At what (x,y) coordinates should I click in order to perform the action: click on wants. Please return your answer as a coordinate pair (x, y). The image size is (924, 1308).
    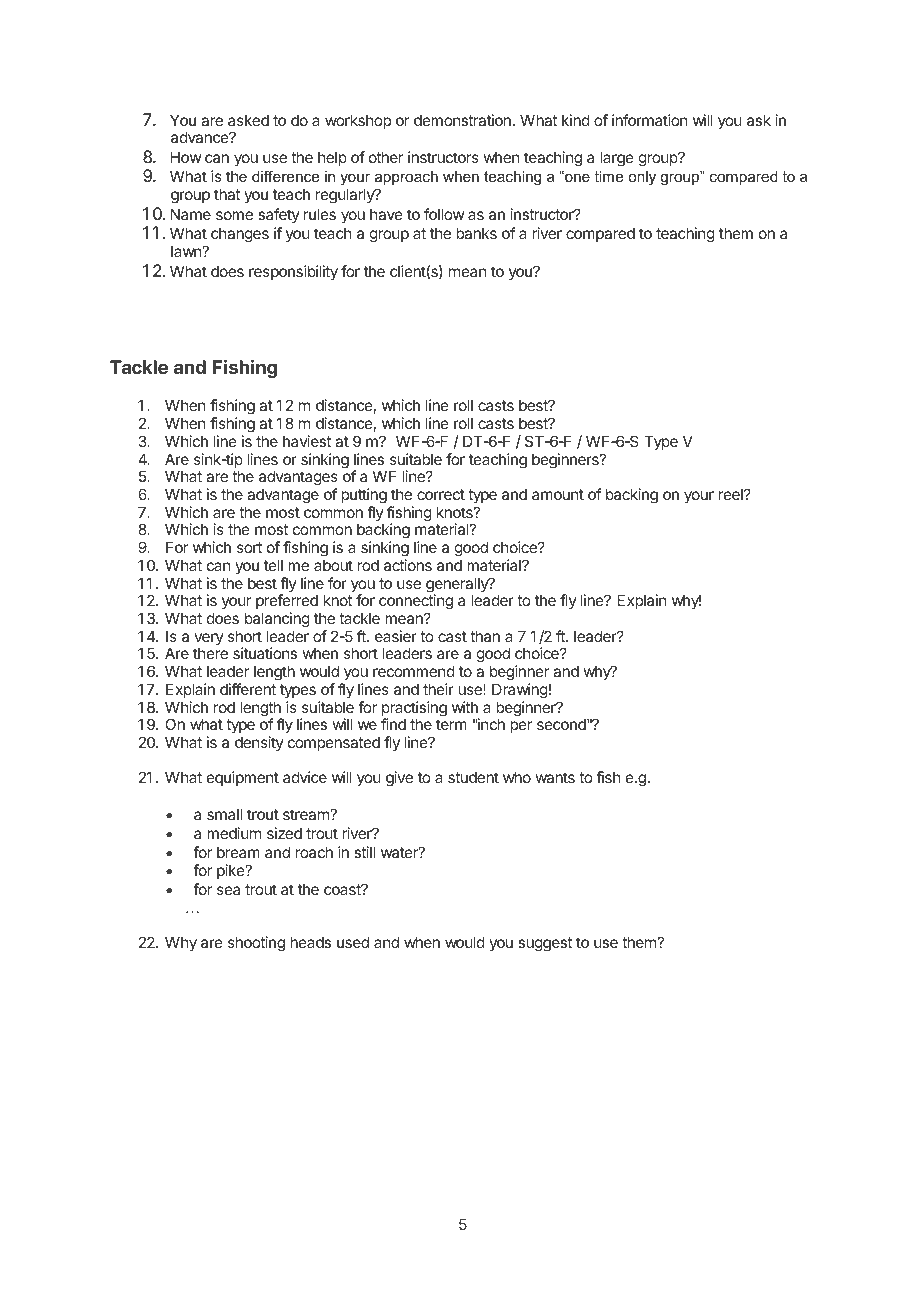
    Looking at the image, I should click on (555, 777).
